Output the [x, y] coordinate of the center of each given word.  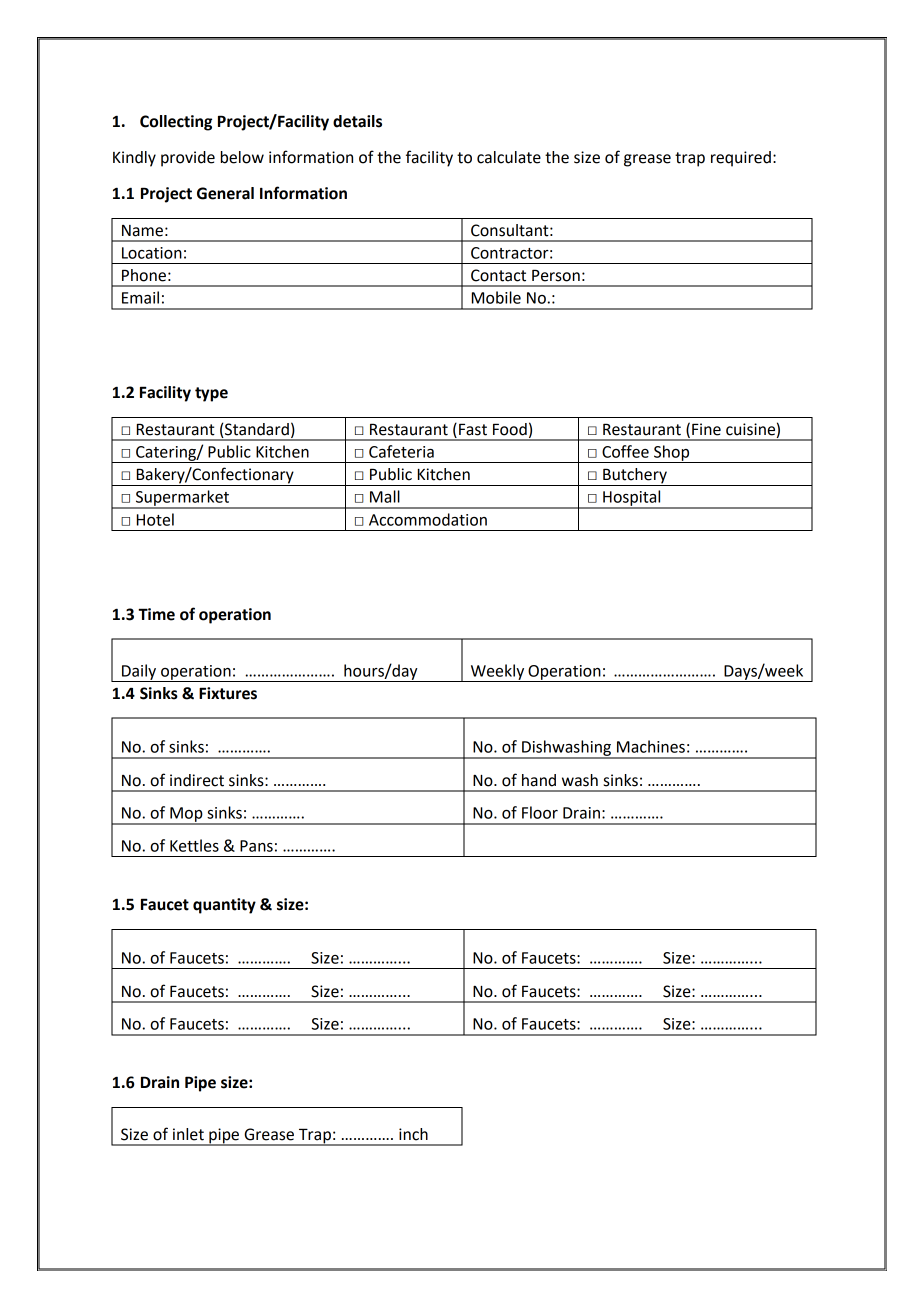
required [741, 159]
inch [413, 1134]
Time [156, 614]
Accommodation [428, 519]
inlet [188, 1134]
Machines [651, 746]
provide [188, 159]
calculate [509, 157]
